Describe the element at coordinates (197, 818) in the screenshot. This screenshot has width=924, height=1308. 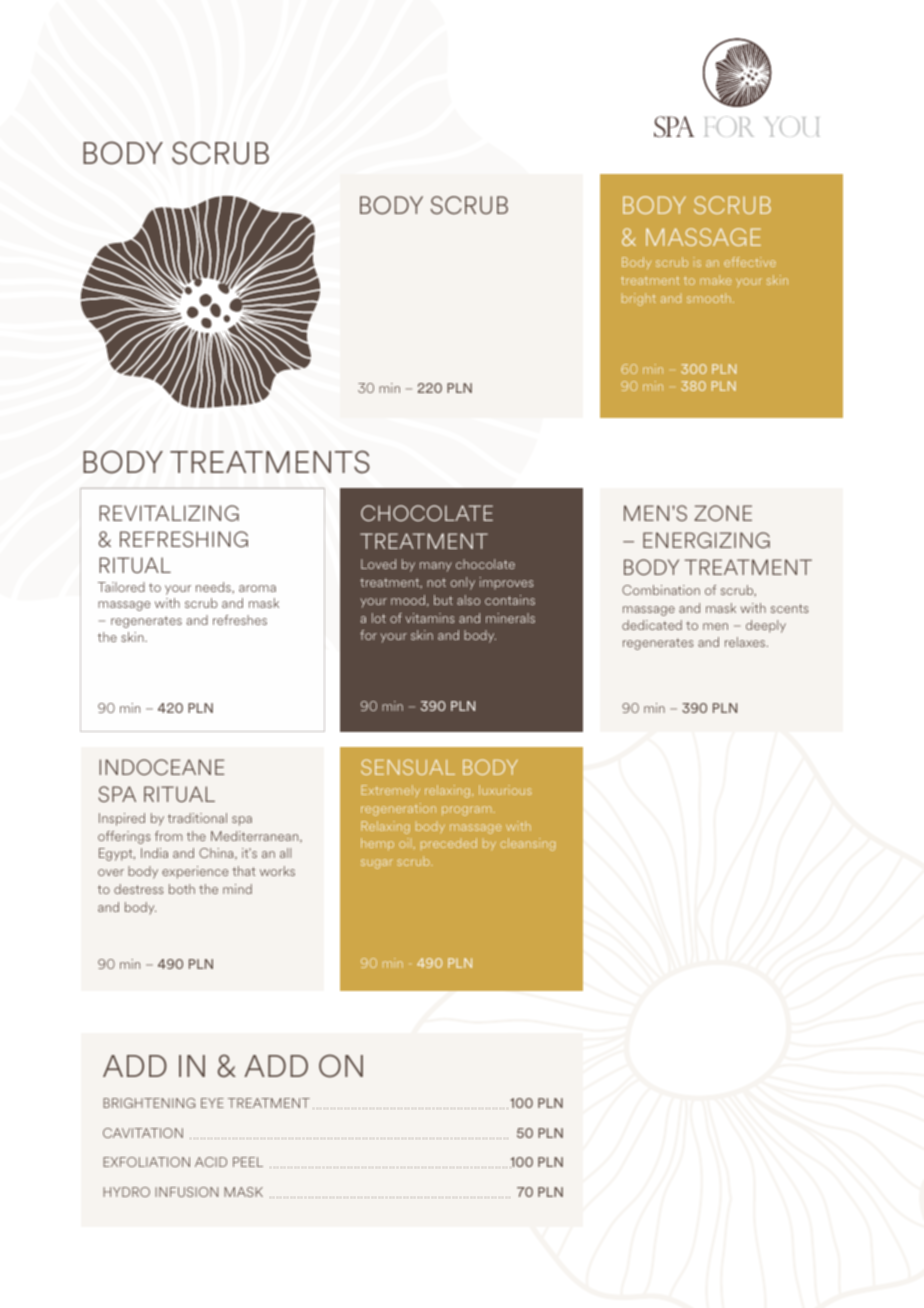
I see `traditional` at that location.
